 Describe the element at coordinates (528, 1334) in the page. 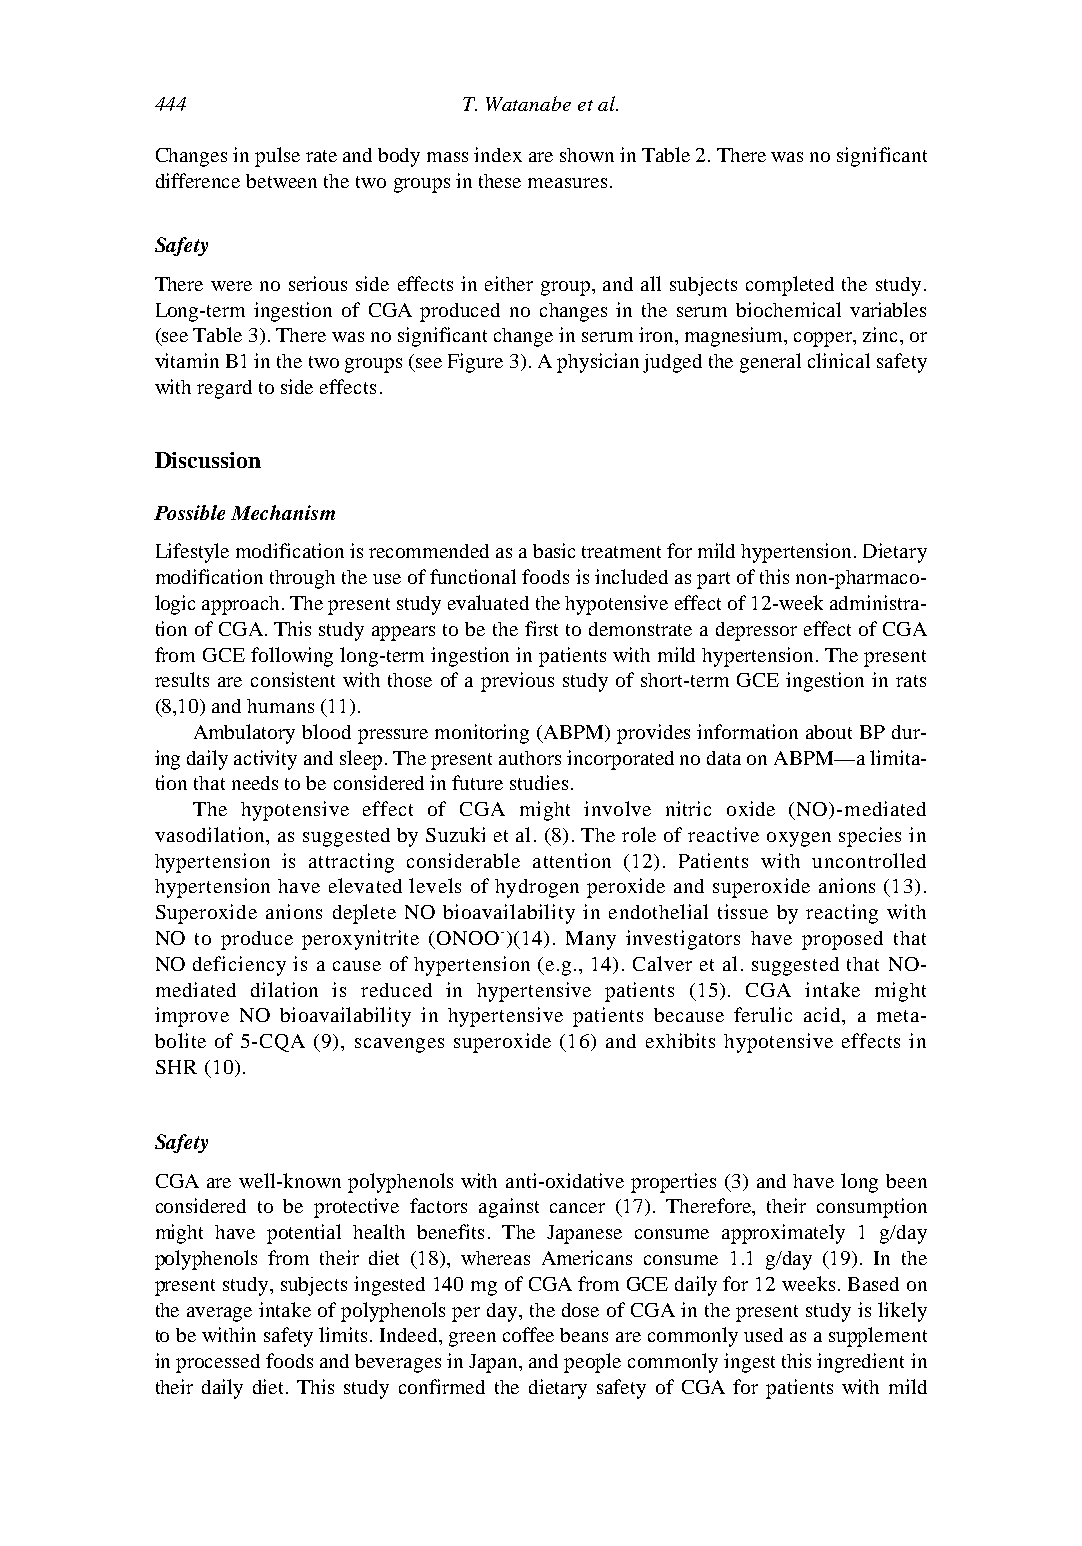

I see `coffee` at that location.
